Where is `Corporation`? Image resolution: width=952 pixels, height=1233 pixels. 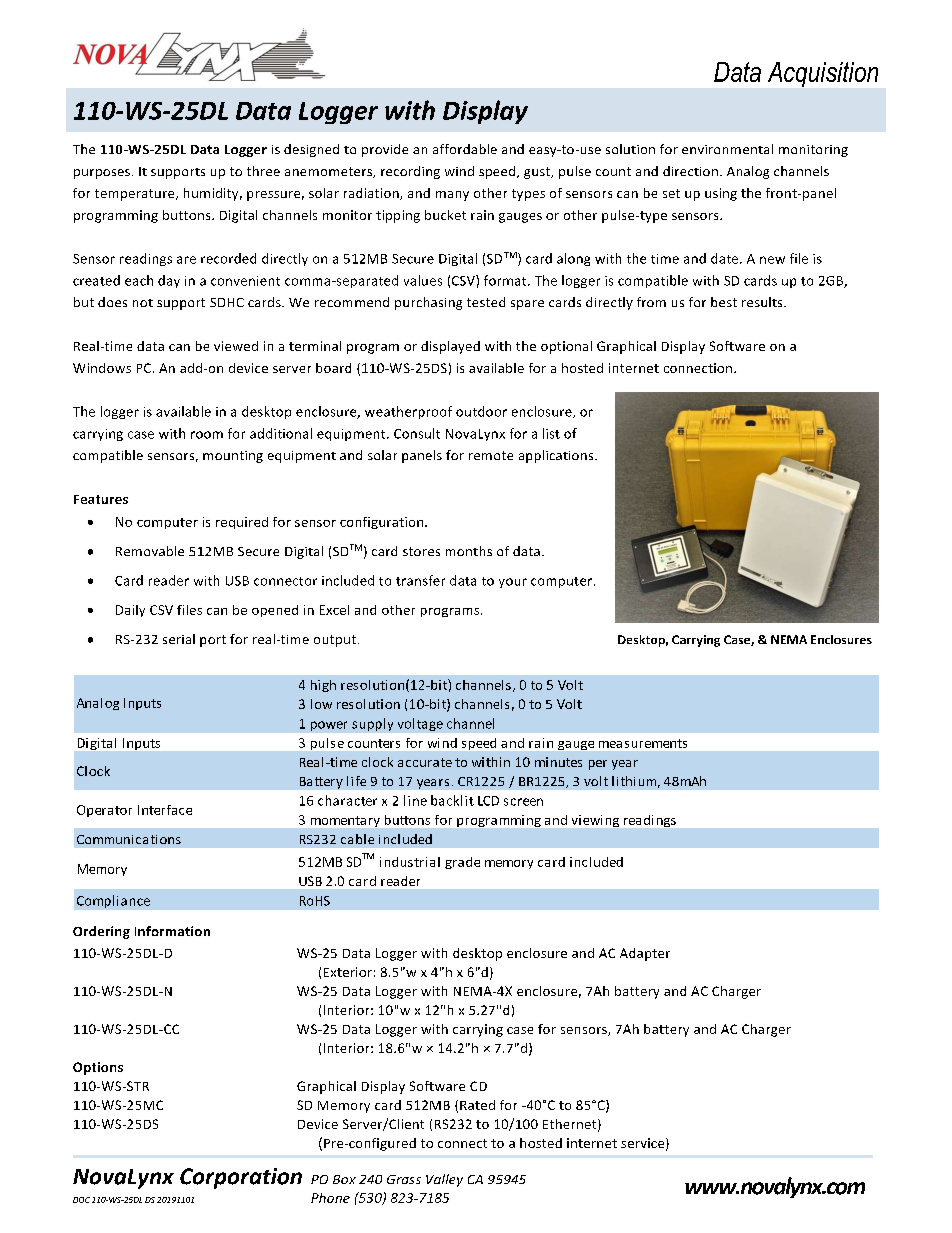 Corporation is located at coordinates (241, 1178).
